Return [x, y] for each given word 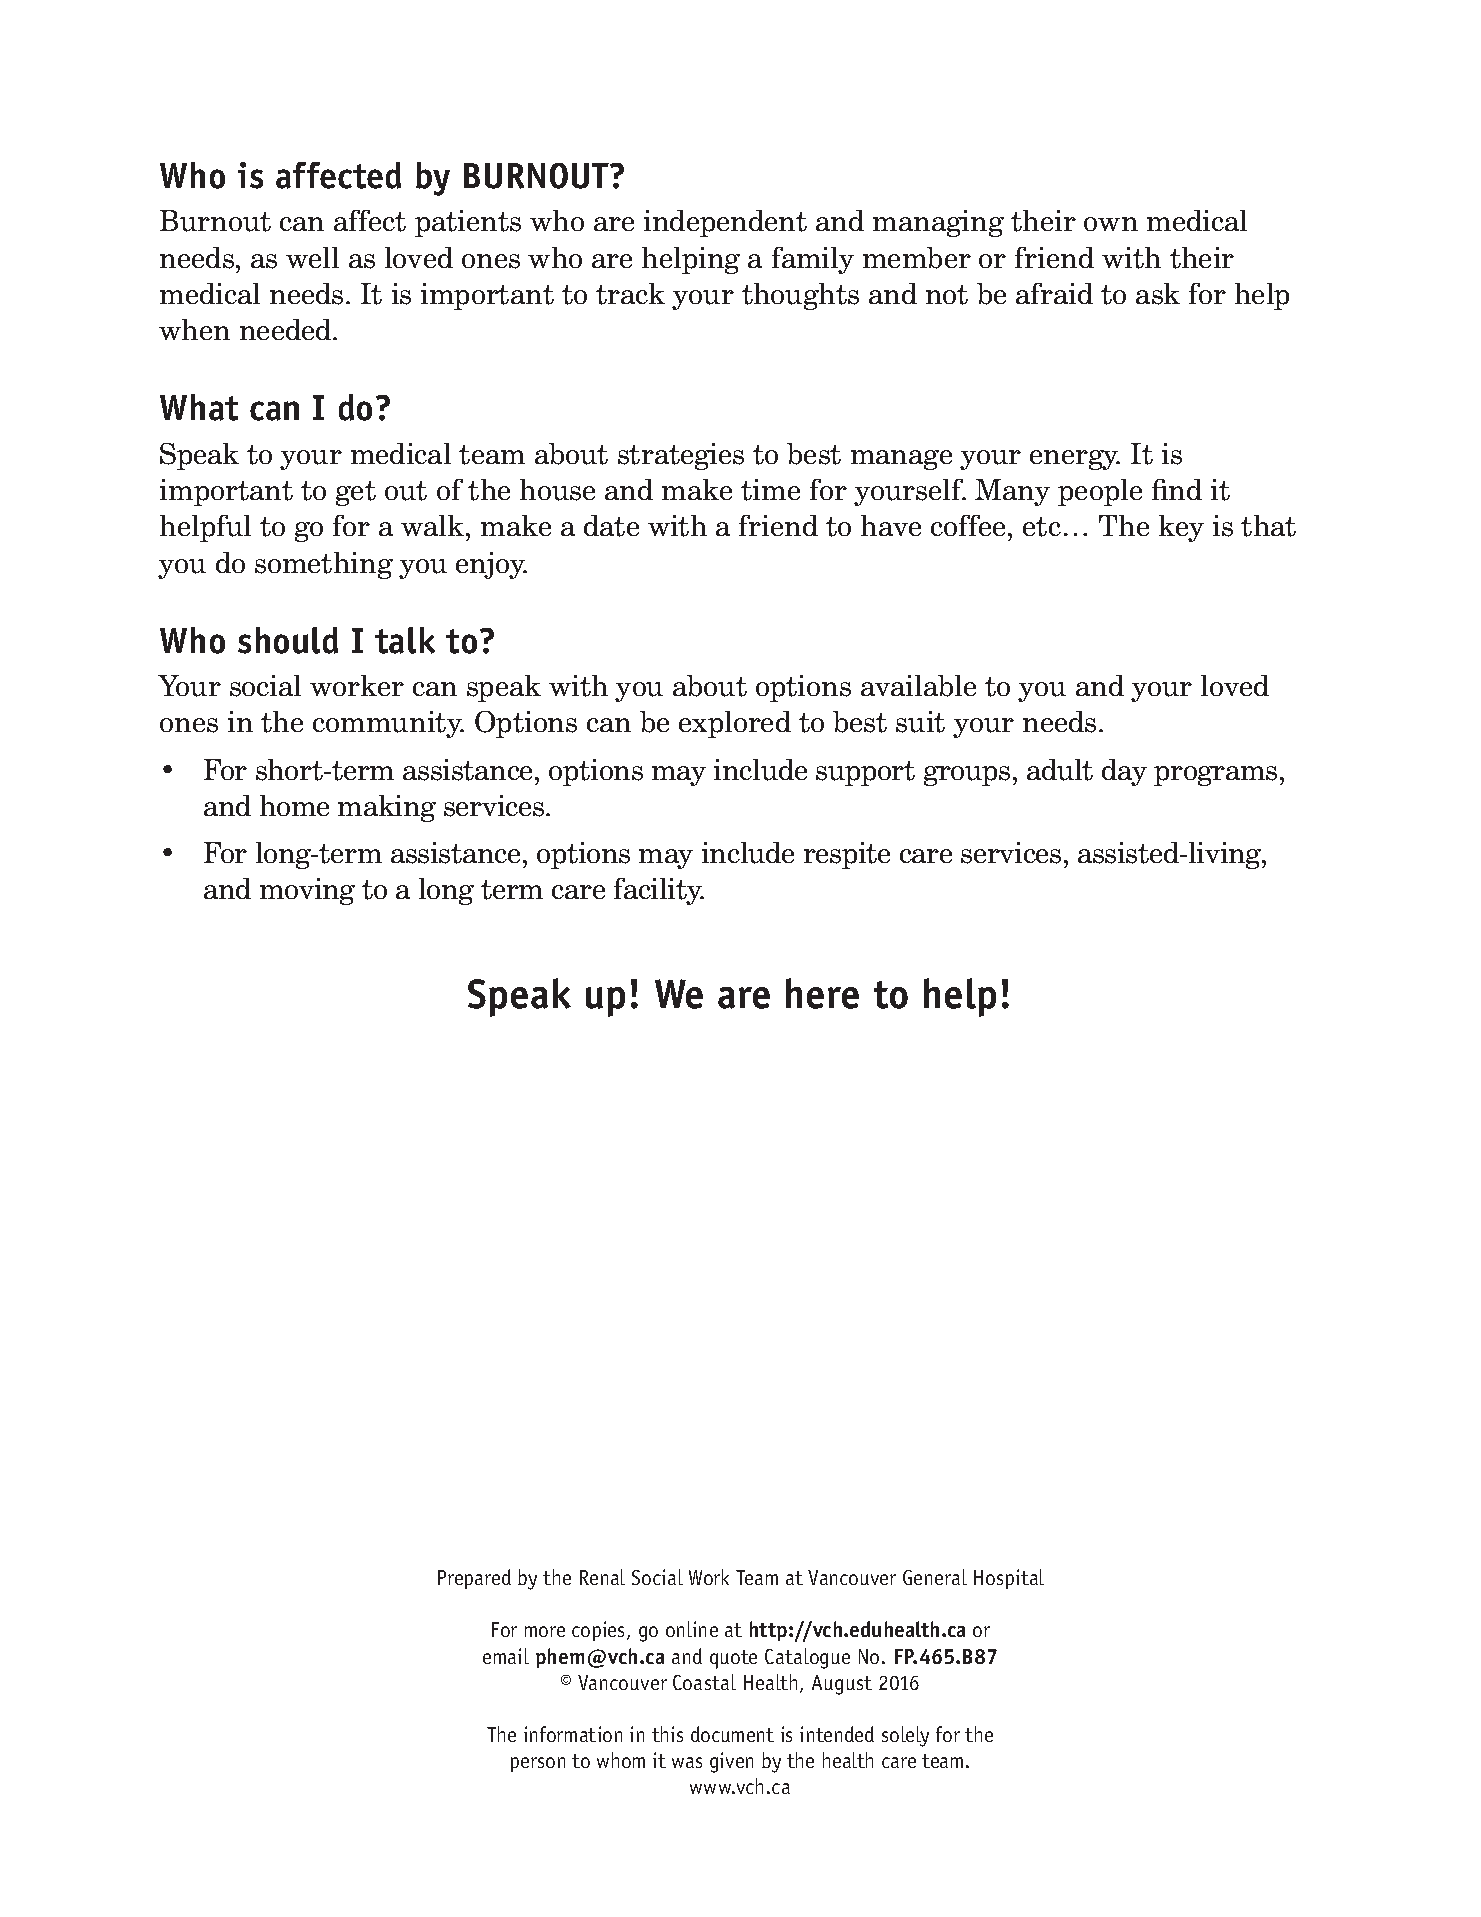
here [822, 993]
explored [735, 724]
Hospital [1009, 1579]
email [506, 1656]
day [1124, 772]
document [732, 1734]
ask [1158, 294]
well [312, 257]
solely [905, 1736]
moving [307, 891]
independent [725, 223]
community [388, 724]
